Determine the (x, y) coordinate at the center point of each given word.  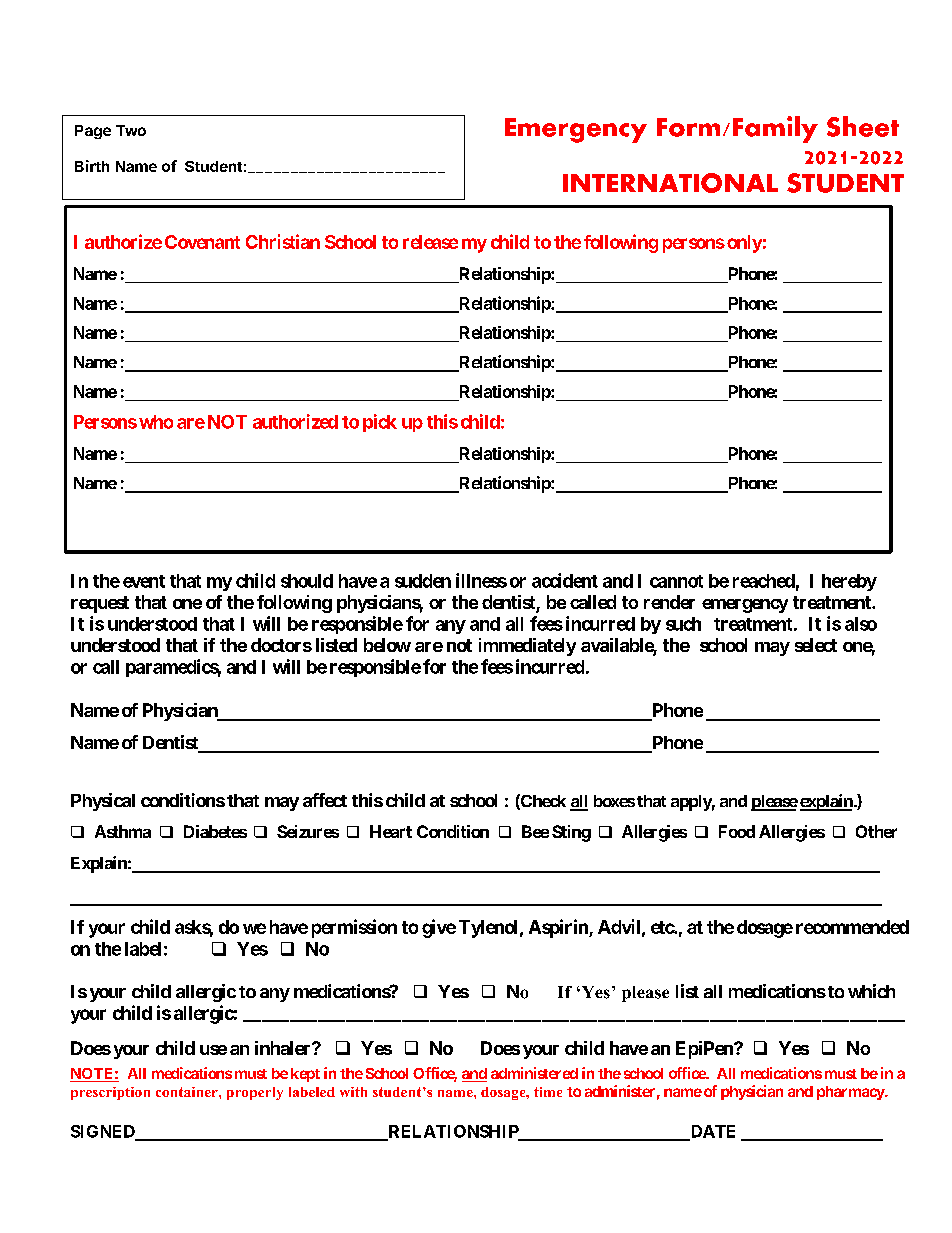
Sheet (863, 126)
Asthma (123, 831)
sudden (423, 581)
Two (131, 130)
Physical (103, 802)
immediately (527, 647)
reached (764, 581)
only (744, 244)
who (156, 422)
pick (380, 423)
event (144, 581)
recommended (852, 927)
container (188, 1092)
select (816, 645)
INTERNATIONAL (670, 183)
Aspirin (559, 928)
